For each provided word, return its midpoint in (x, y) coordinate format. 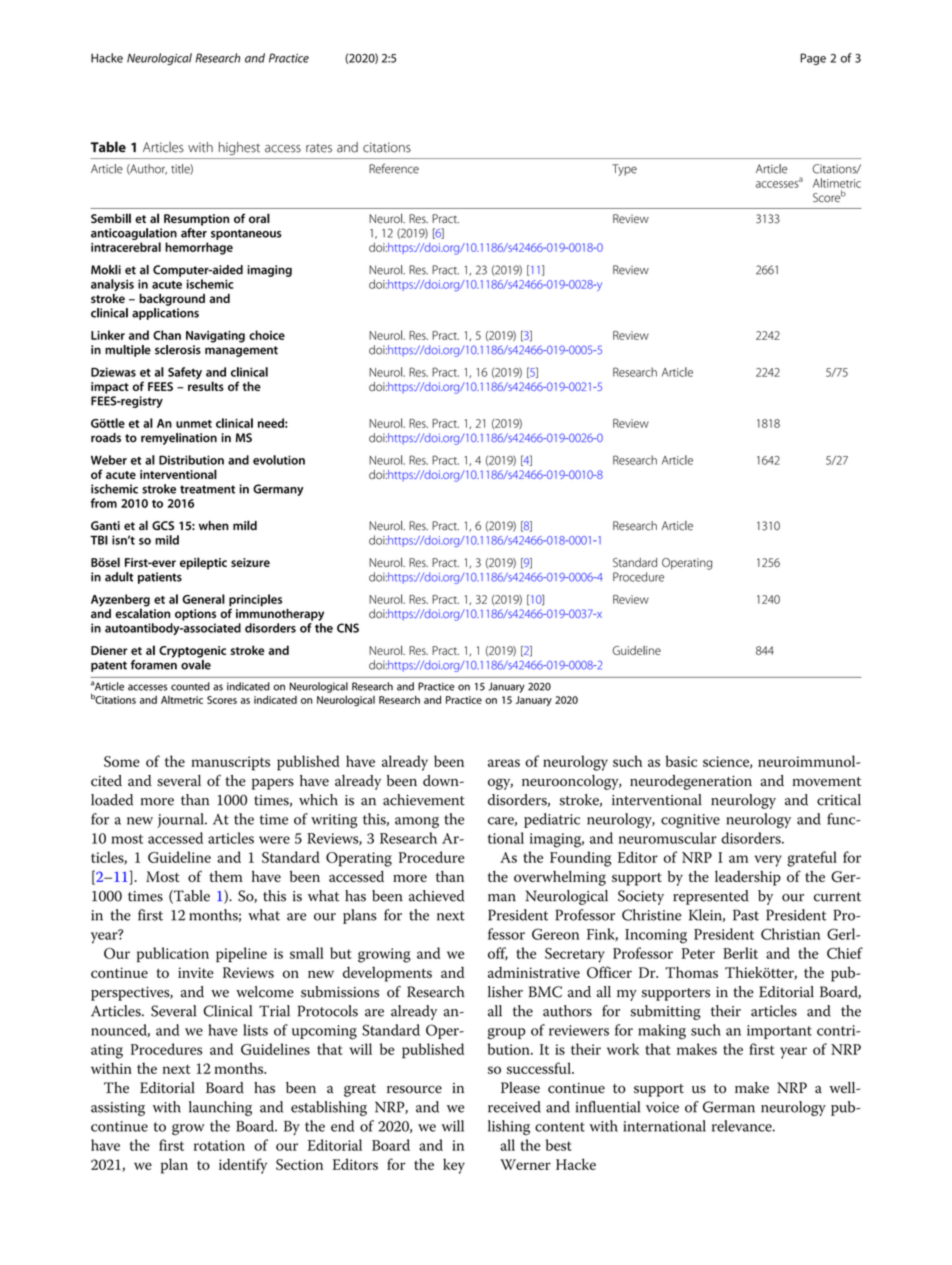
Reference (394, 168)
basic (681, 761)
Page (813, 59)
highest (239, 148)
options (195, 615)
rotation (219, 1145)
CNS (348, 628)
